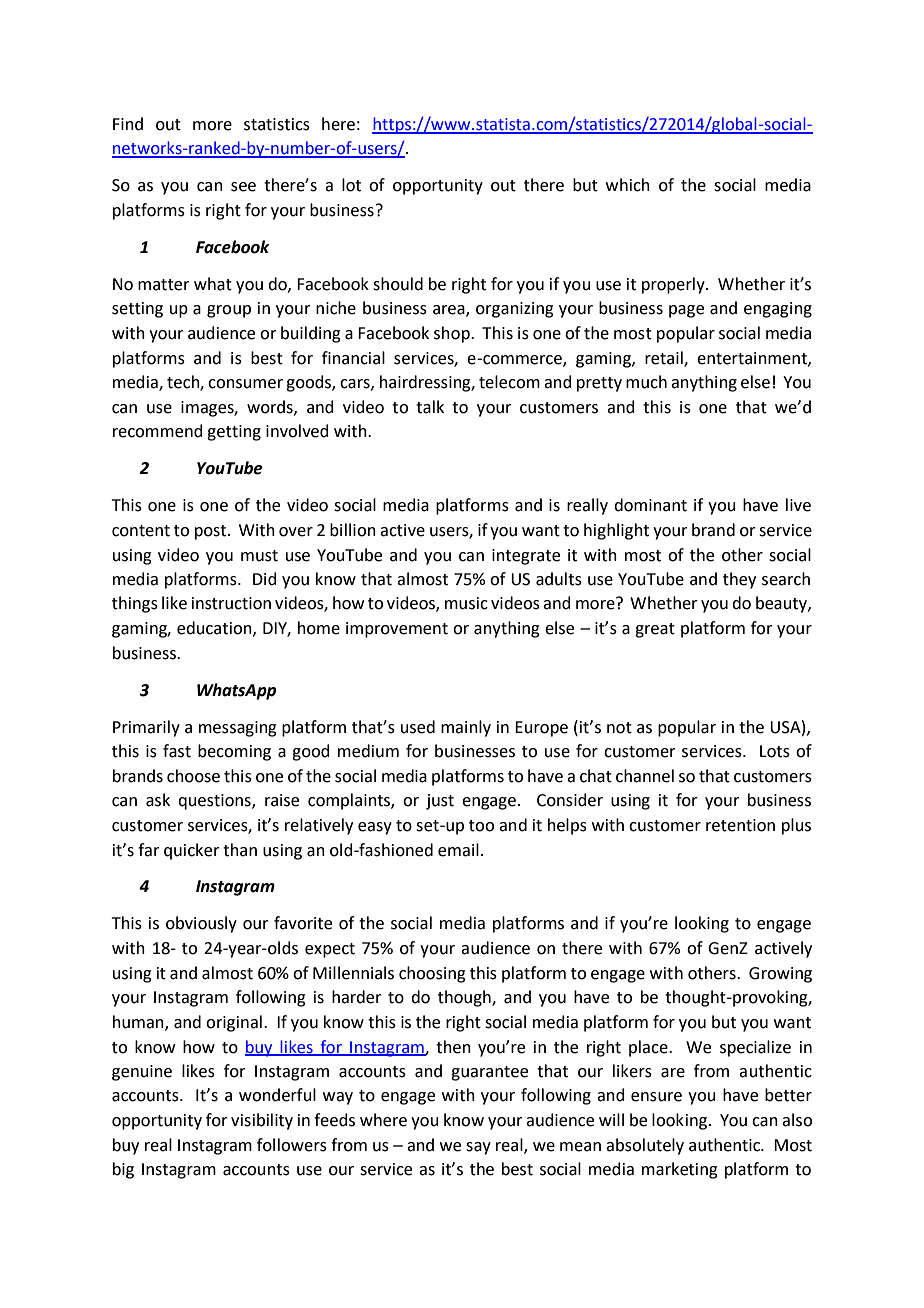  I want to click on great, so click(655, 630).
